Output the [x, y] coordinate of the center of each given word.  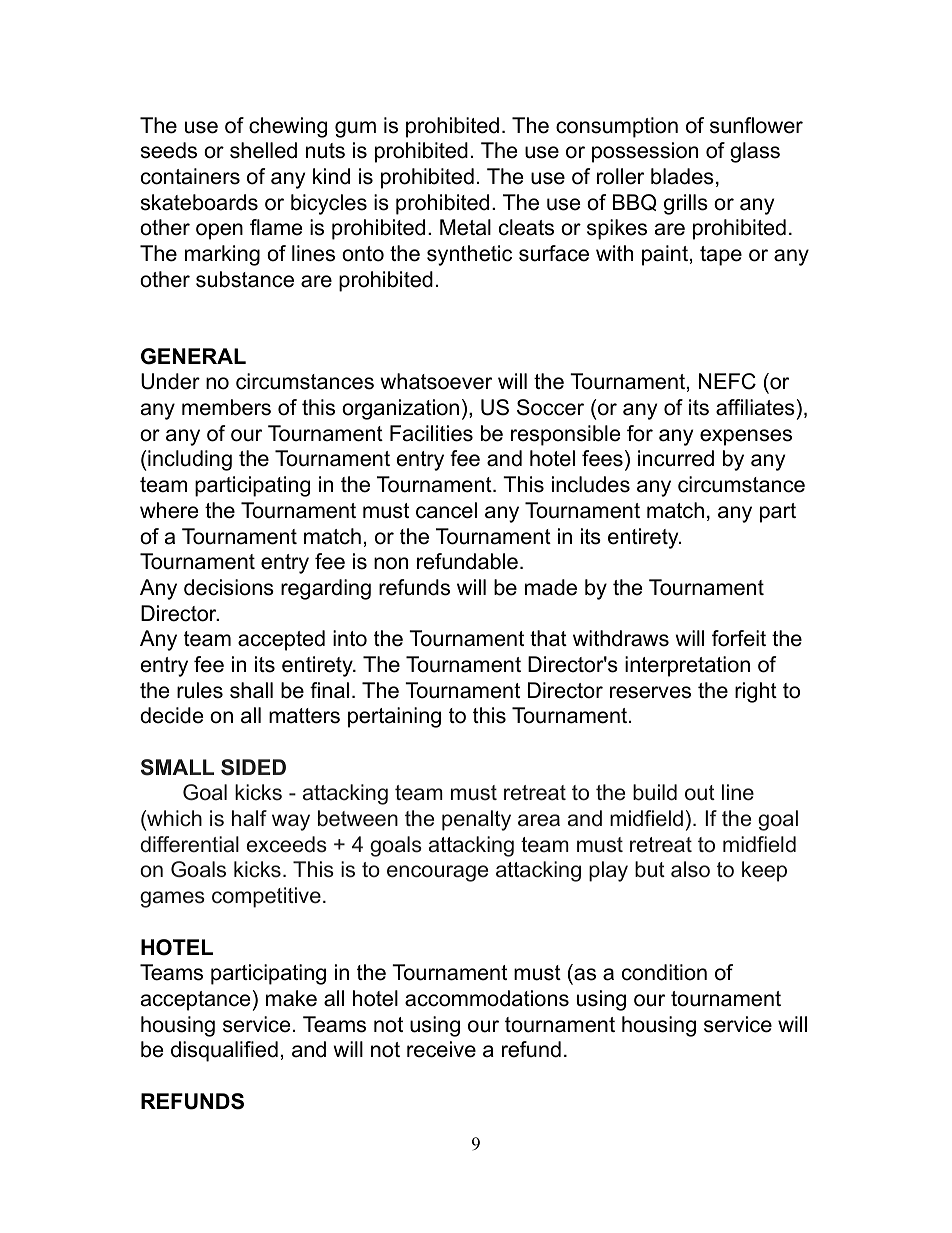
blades [682, 176]
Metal [465, 227]
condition [664, 972]
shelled [263, 150]
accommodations [487, 998]
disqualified [224, 1051]
